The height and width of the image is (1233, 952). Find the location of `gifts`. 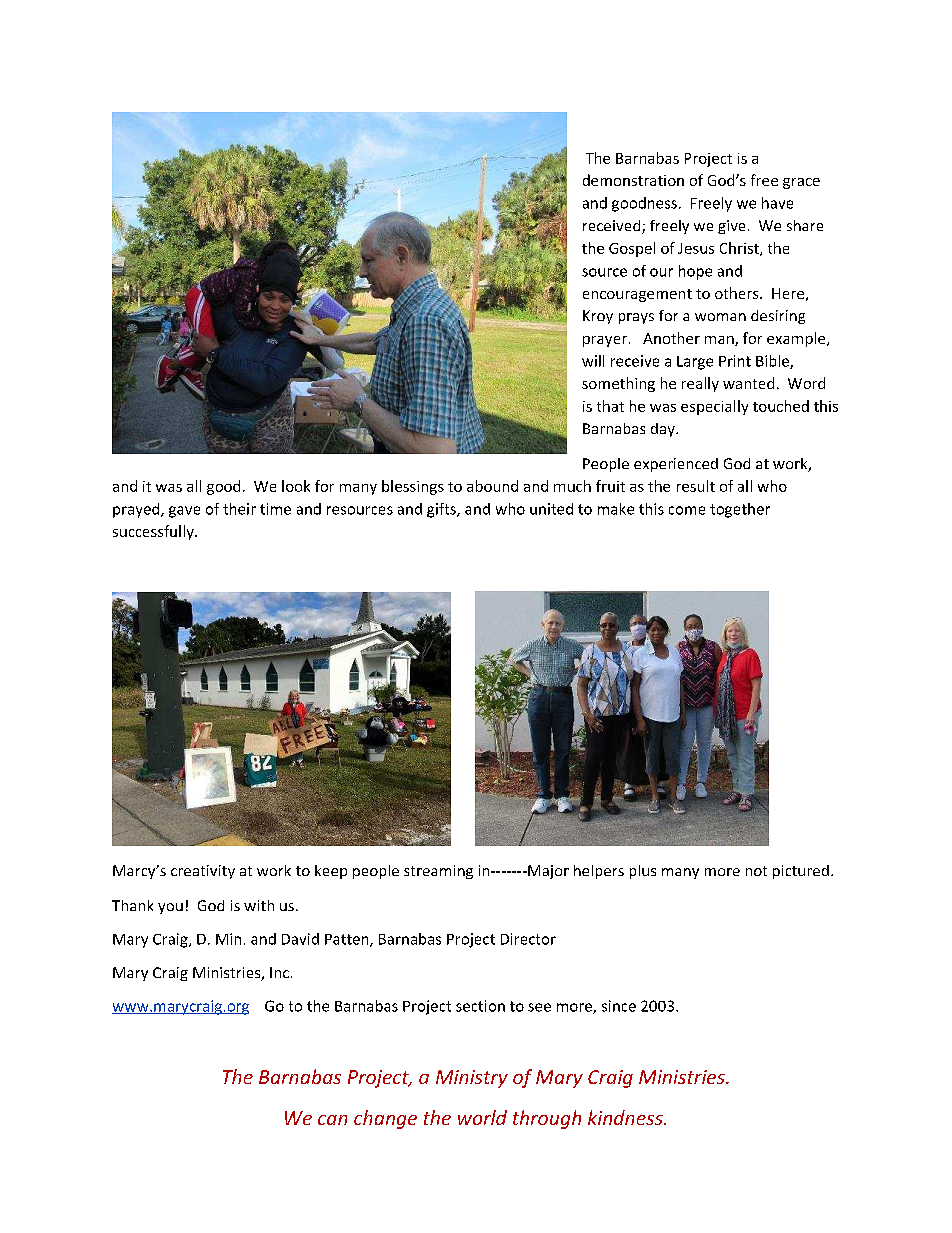

gifts is located at coordinates (442, 510).
